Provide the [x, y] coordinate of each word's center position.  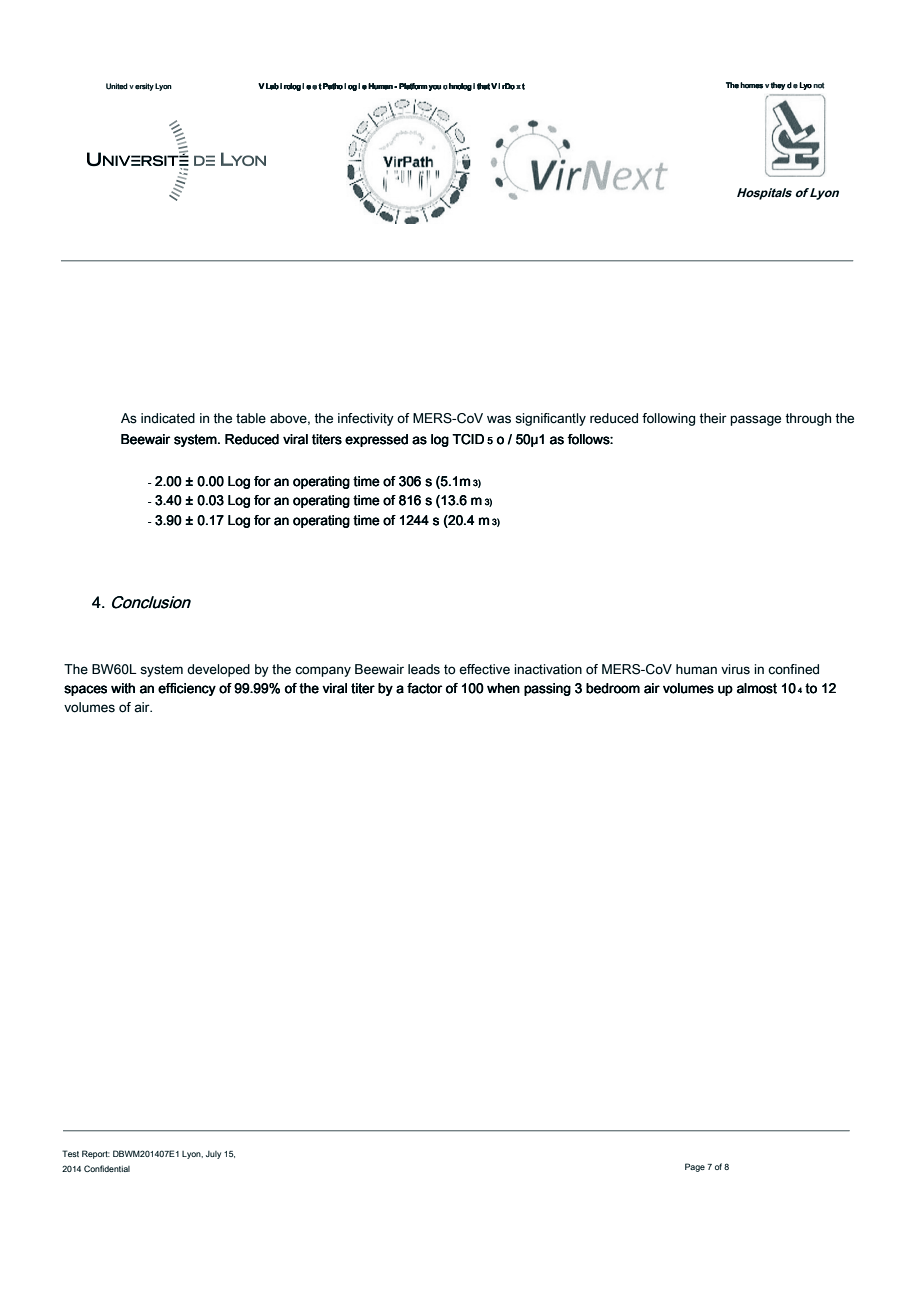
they [778, 86]
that [483, 86]
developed [218, 670]
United [117, 86]
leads [424, 669]
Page [695, 1167]
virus [735, 669]
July [213, 1155]
